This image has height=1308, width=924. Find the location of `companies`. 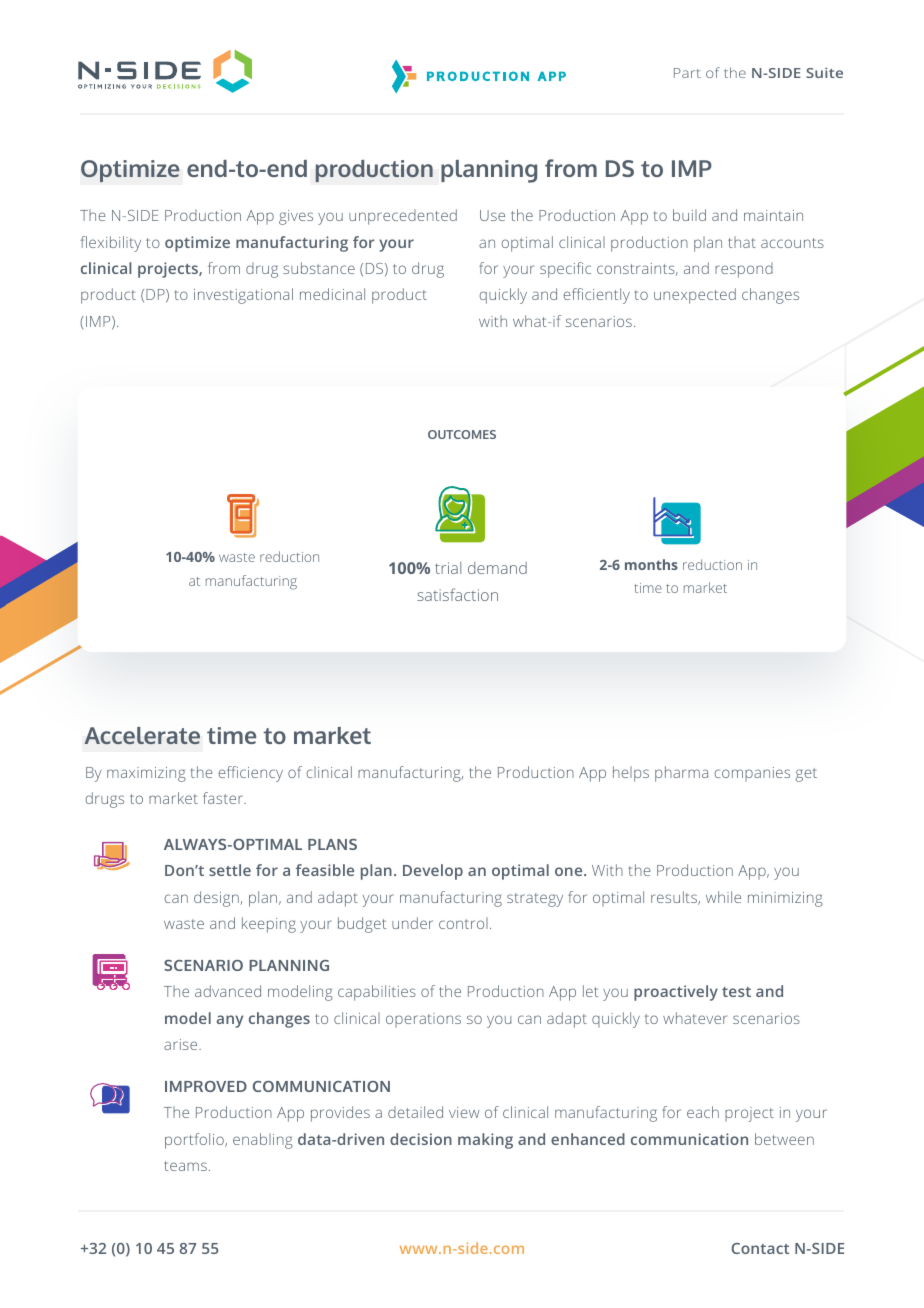

companies is located at coordinates (752, 774).
